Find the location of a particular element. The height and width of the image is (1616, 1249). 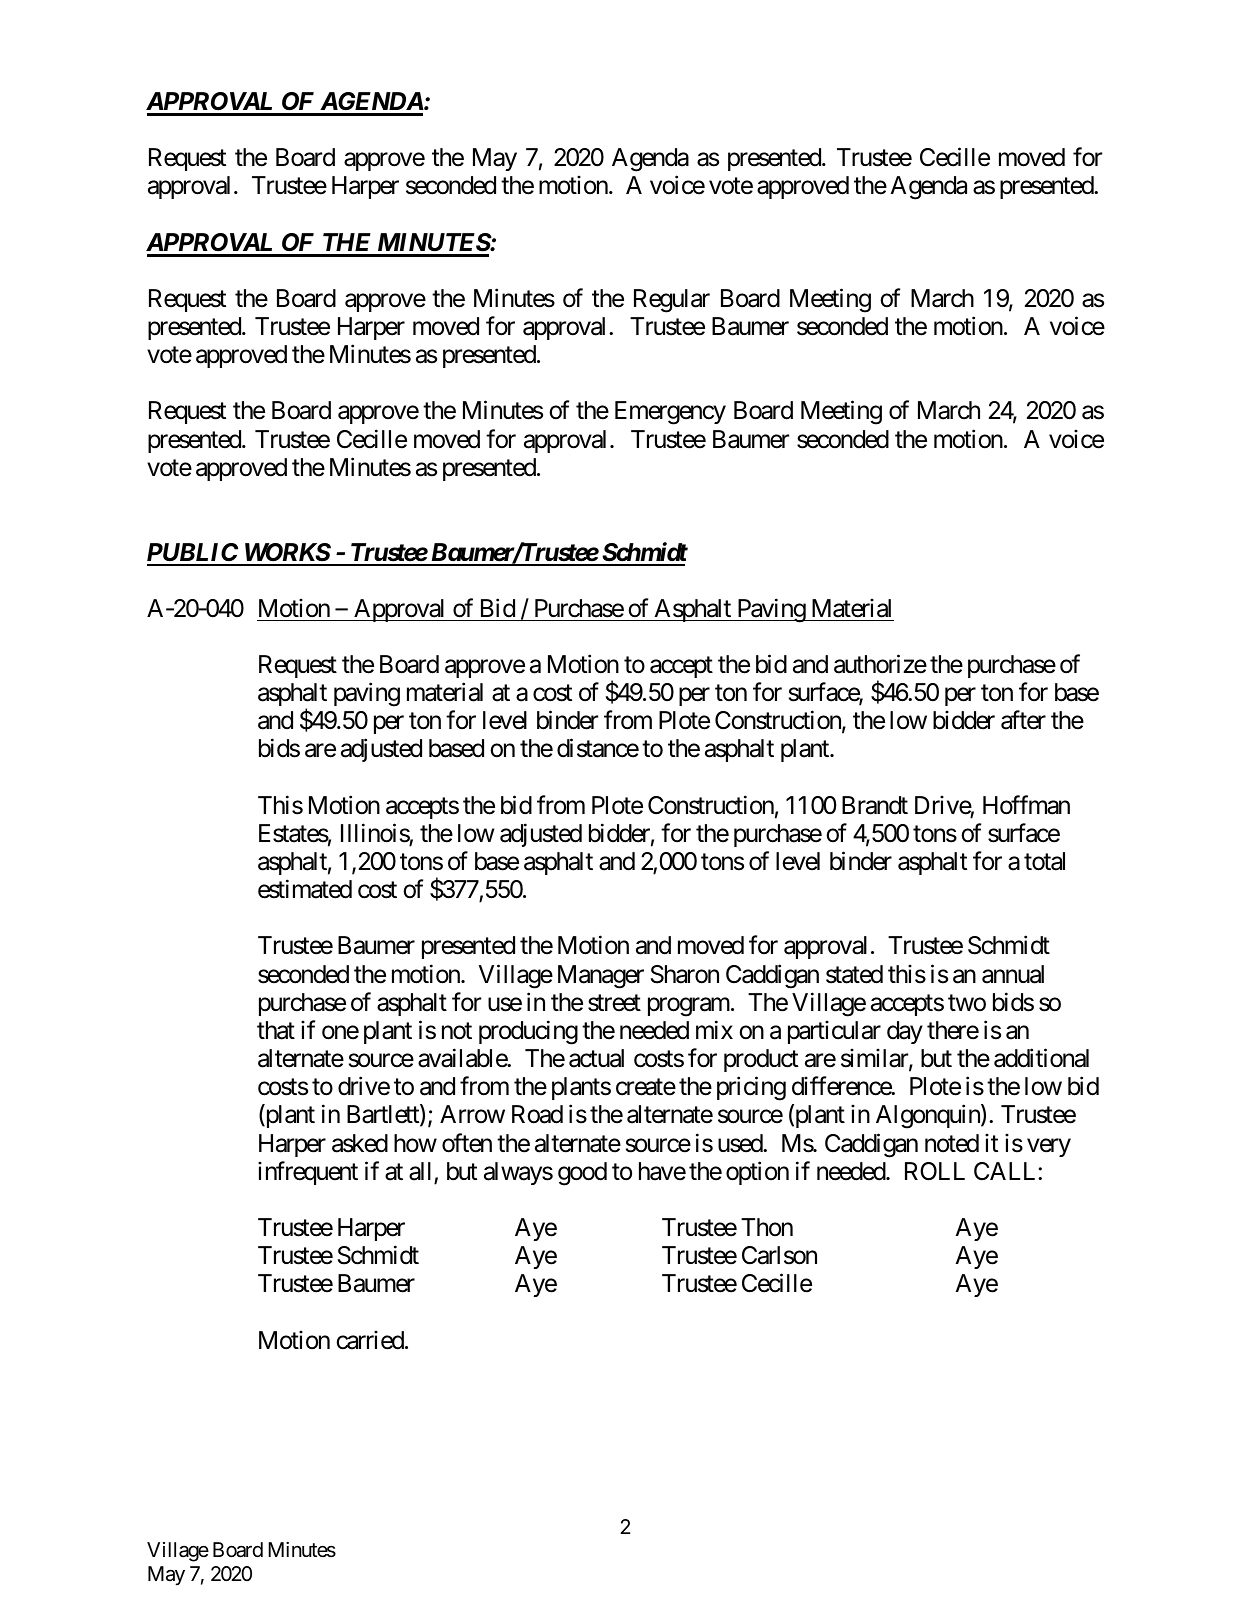

annual is located at coordinates (1013, 974).
